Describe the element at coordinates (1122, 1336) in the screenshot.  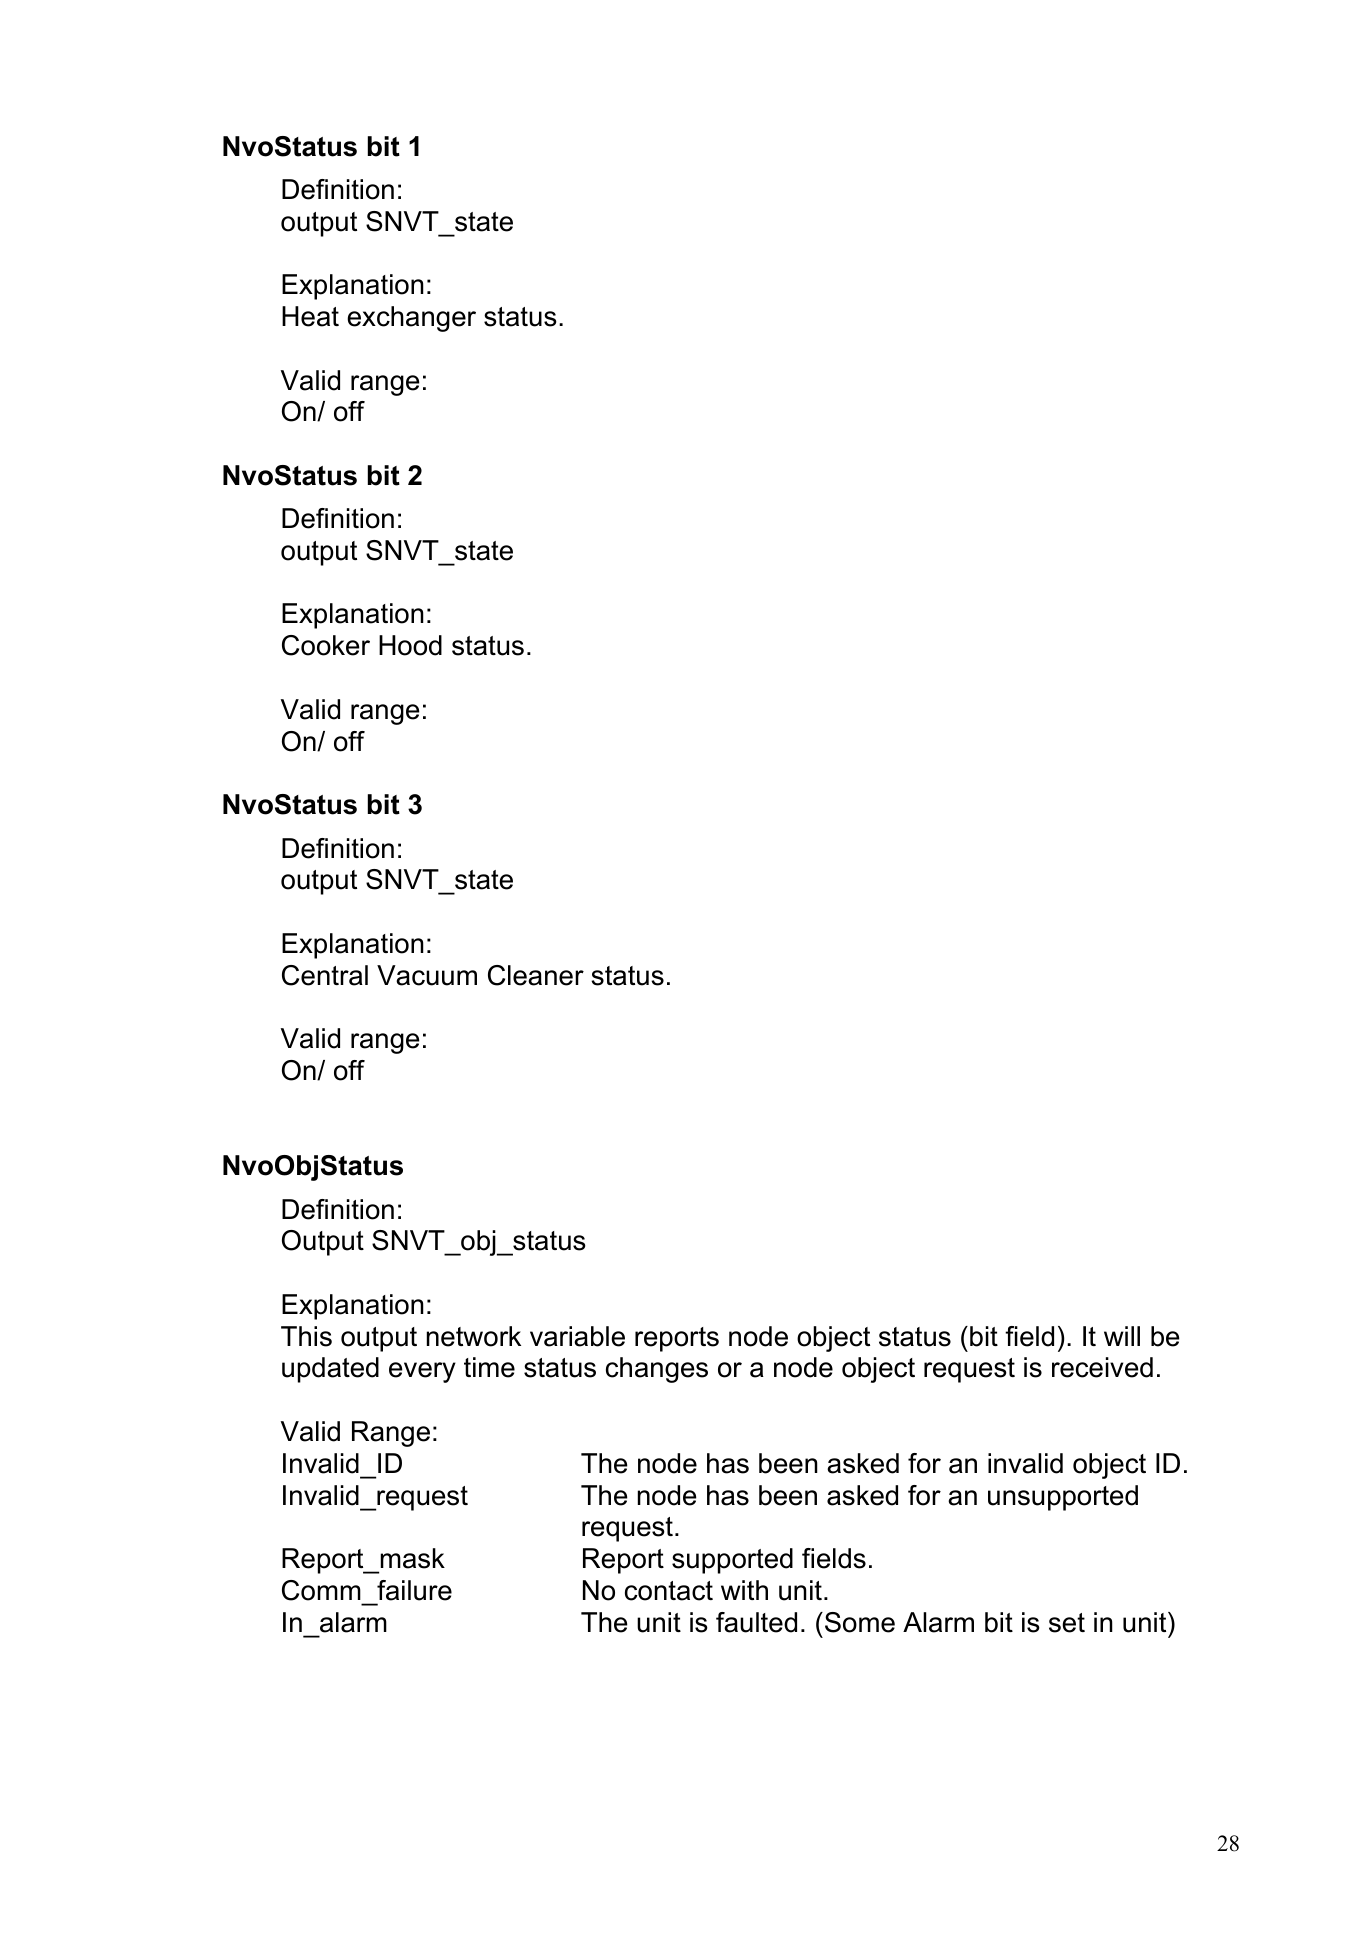
I see `will` at that location.
